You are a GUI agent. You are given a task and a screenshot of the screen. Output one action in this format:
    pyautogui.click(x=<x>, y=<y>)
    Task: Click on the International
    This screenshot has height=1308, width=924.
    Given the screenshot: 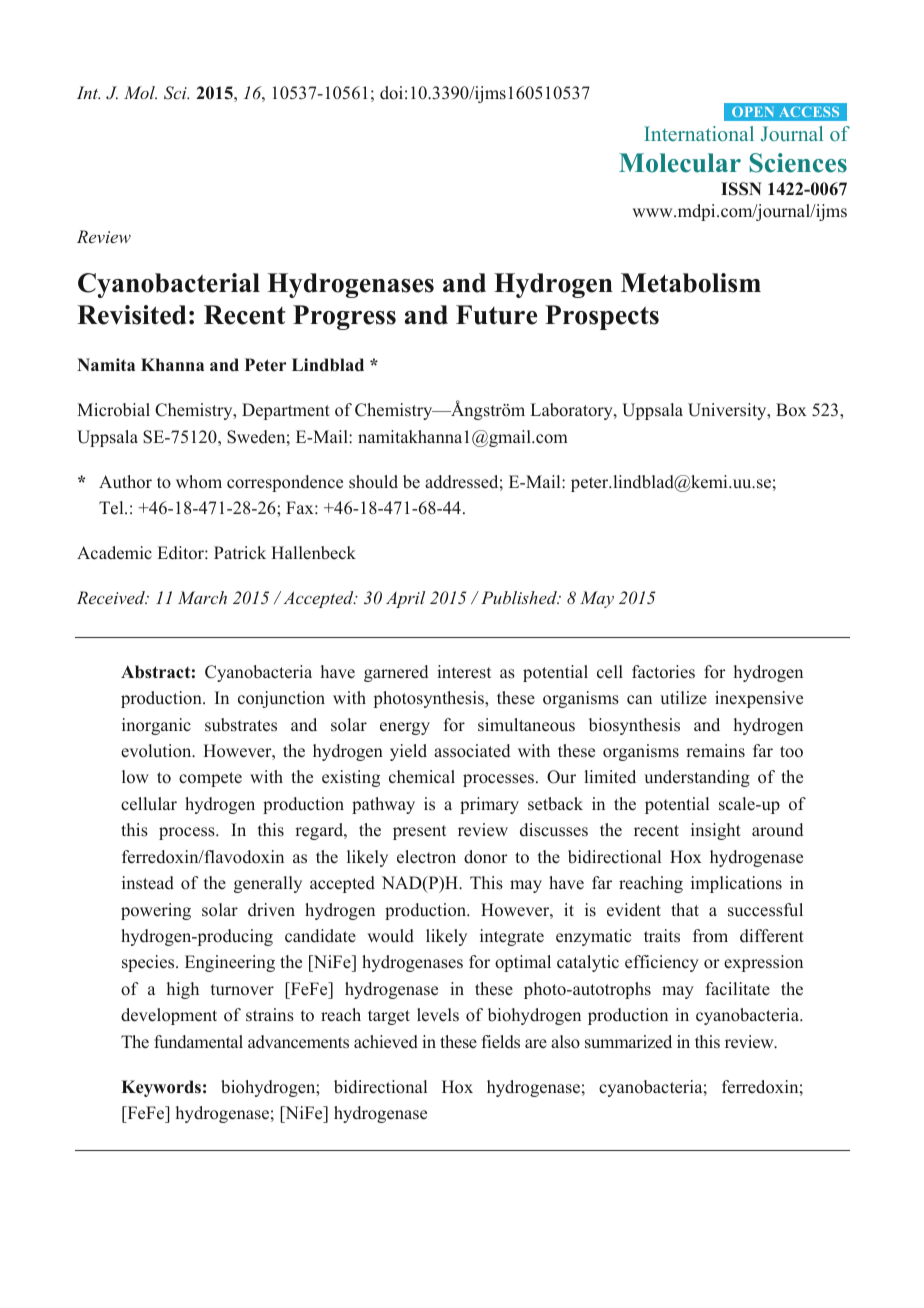 What is the action you would take?
    pyautogui.click(x=699, y=133)
